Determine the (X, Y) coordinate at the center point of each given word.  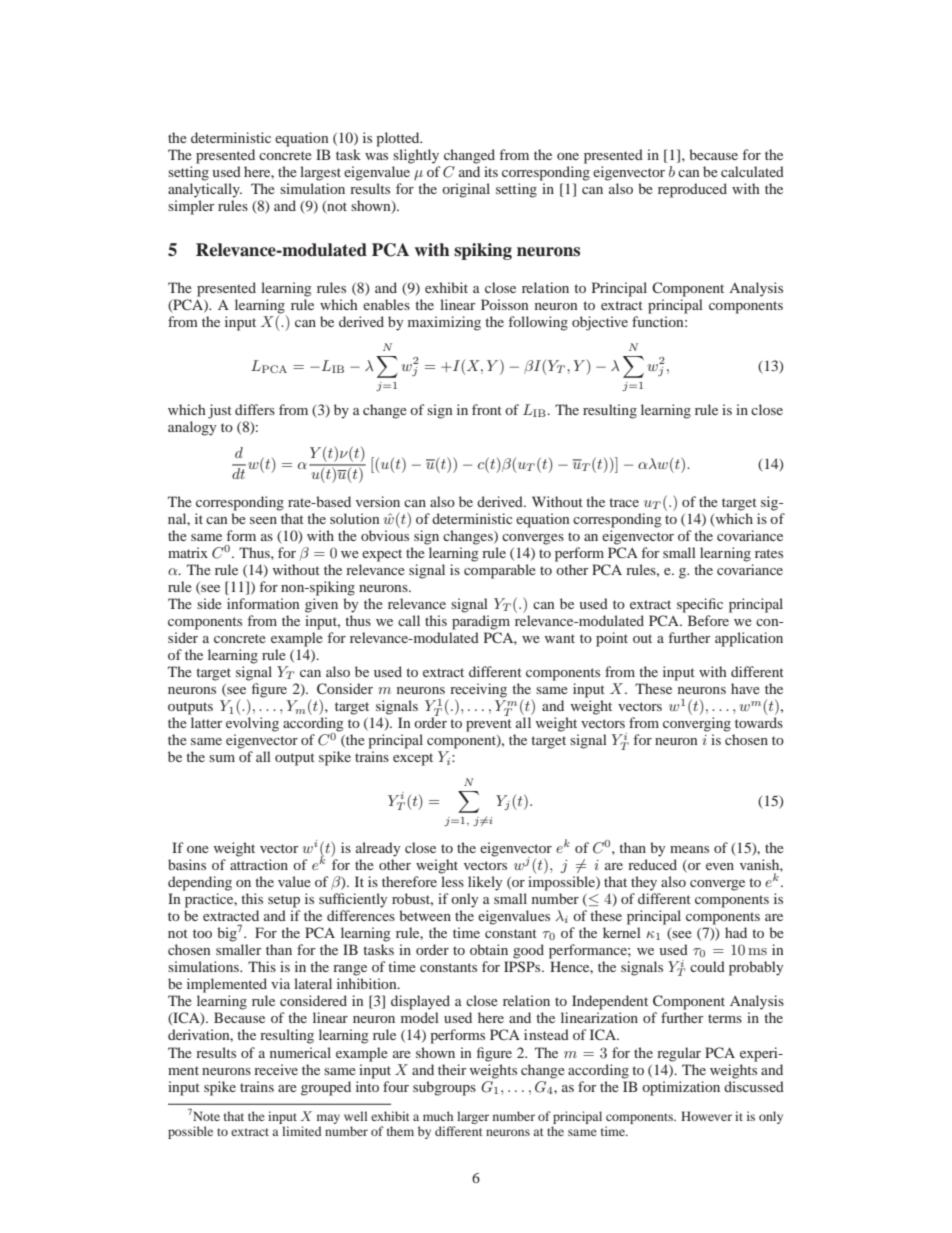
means (689, 849)
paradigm (481, 622)
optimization (681, 1088)
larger (473, 1117)
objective (600, 323)
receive (276, 1069)
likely (485, 883)
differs (255, 409)
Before (708, 620)
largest (320, 173)
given (321, 605)
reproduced (692, 190)
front (487, 409)
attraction (259, 864)
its (491, 171)
